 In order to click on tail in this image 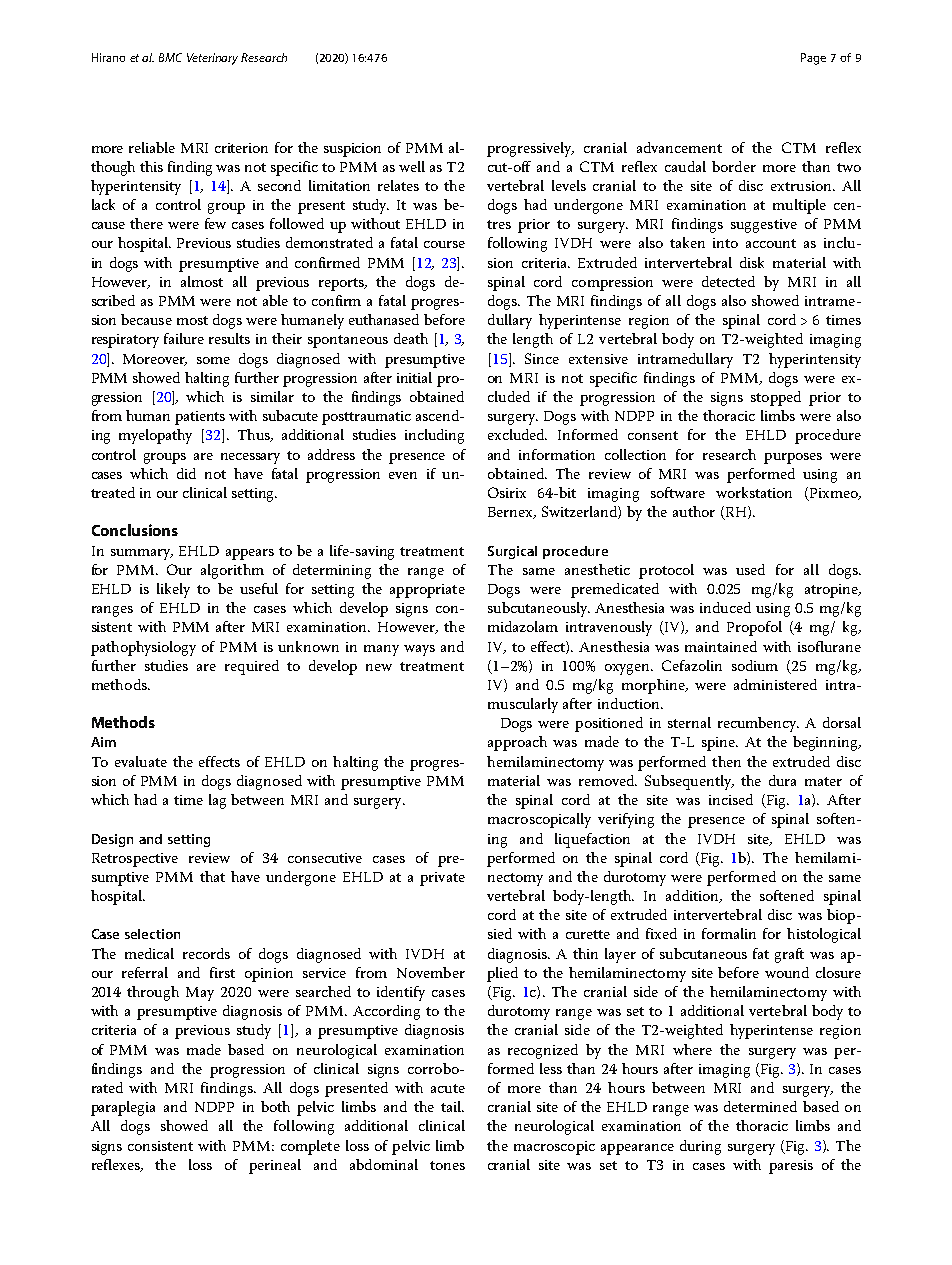, I will do `click(452, 1106)`.
